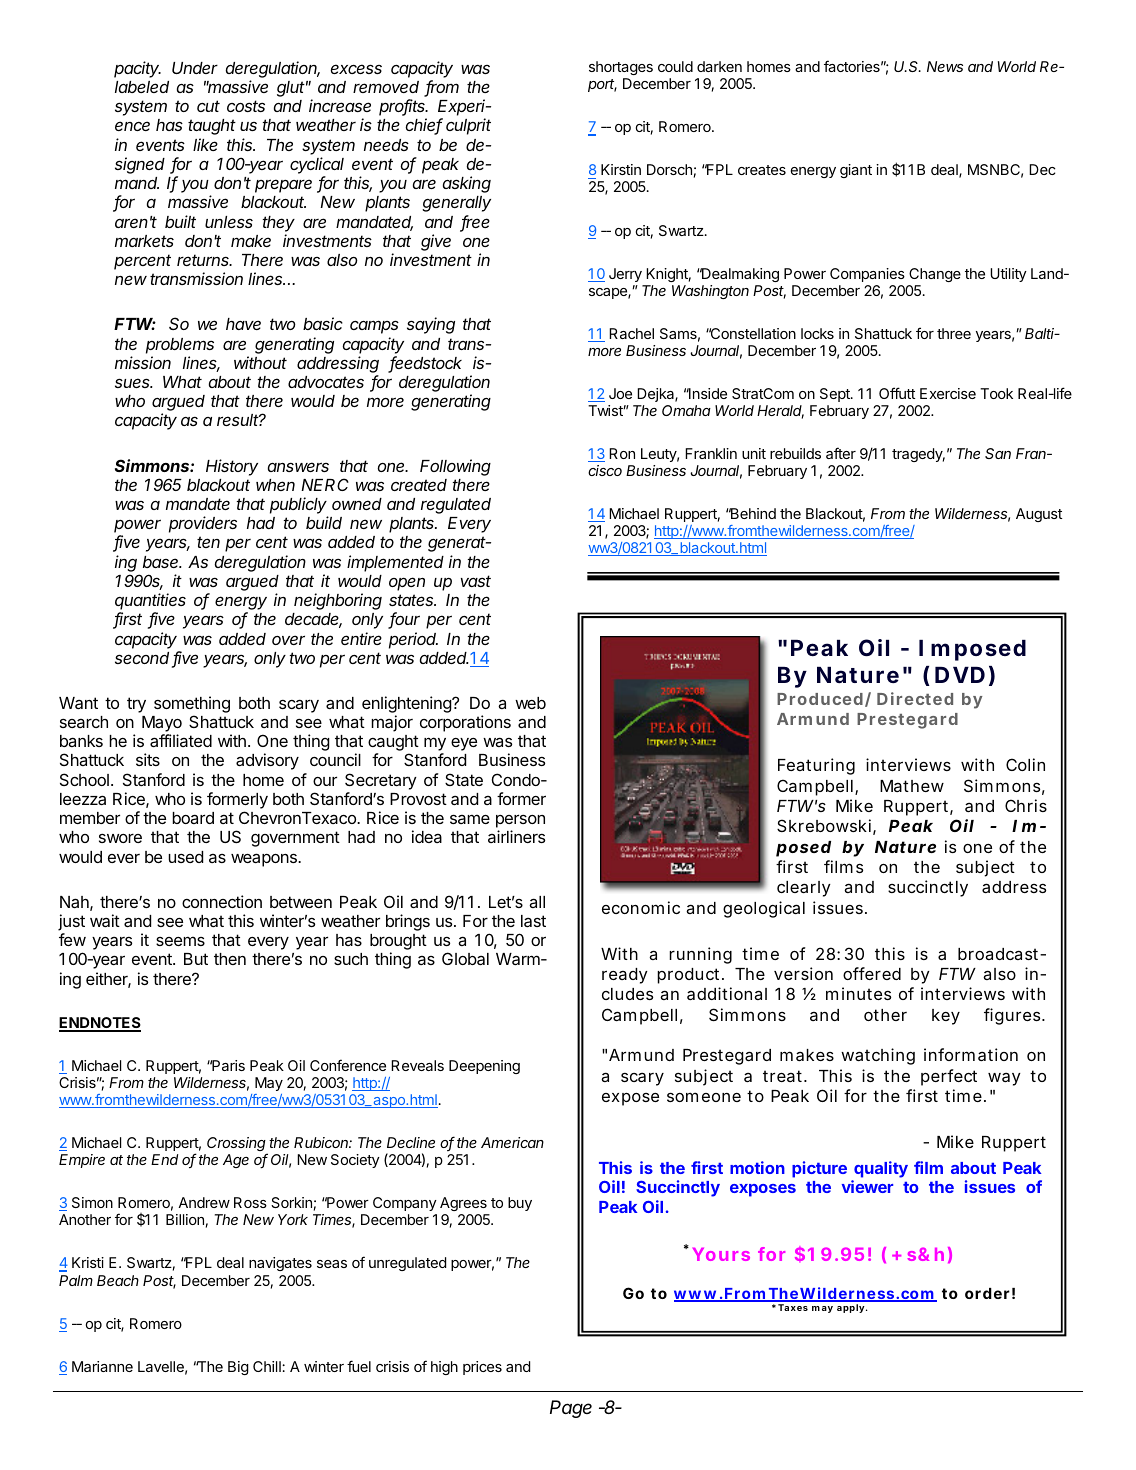 This document has width=1136, height=1470. Describe the element at coordinates (621, 68) in the document. I see `shortages` at that location.
